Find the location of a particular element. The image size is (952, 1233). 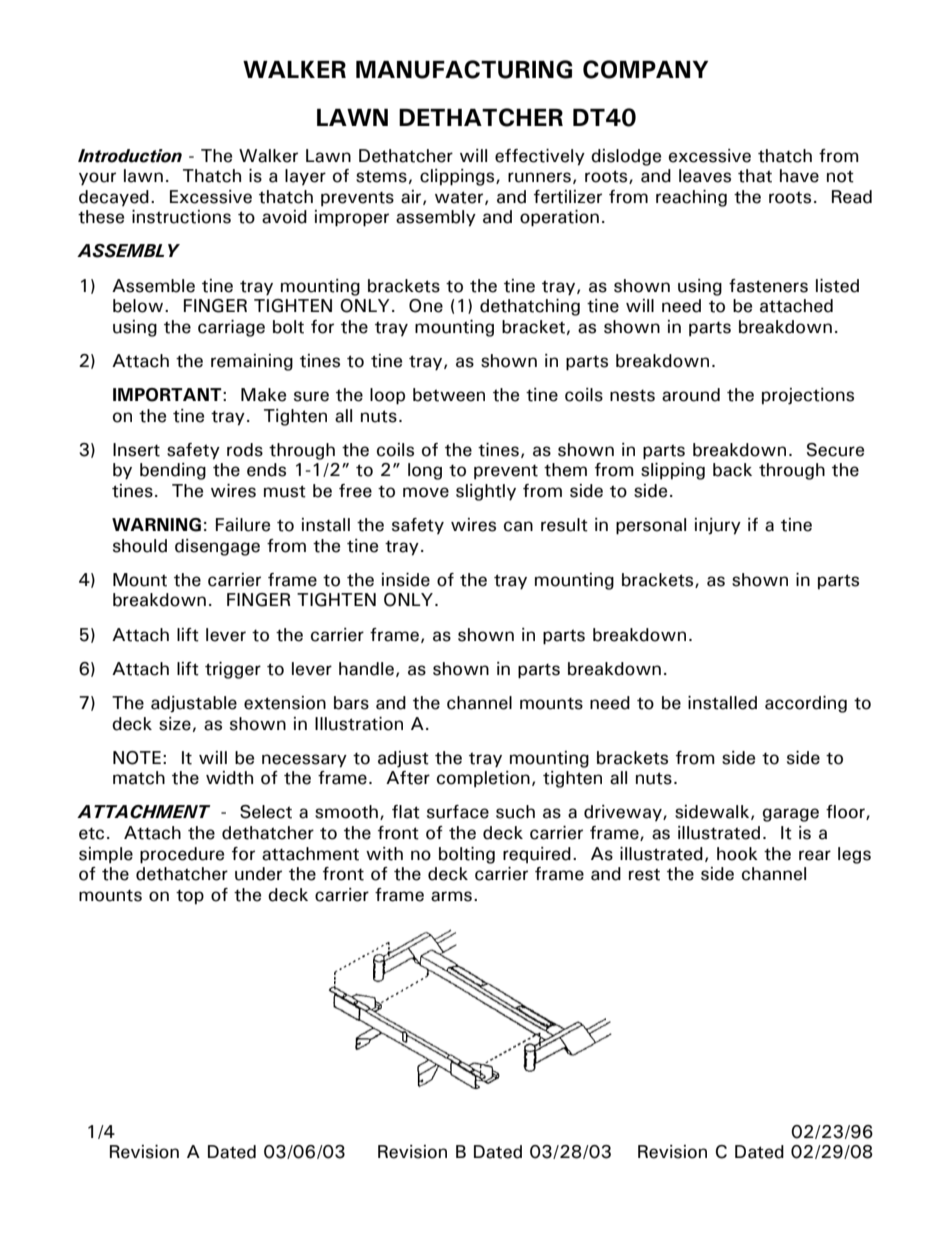

MANUFACTURING is located at coordinates (464, 69).
